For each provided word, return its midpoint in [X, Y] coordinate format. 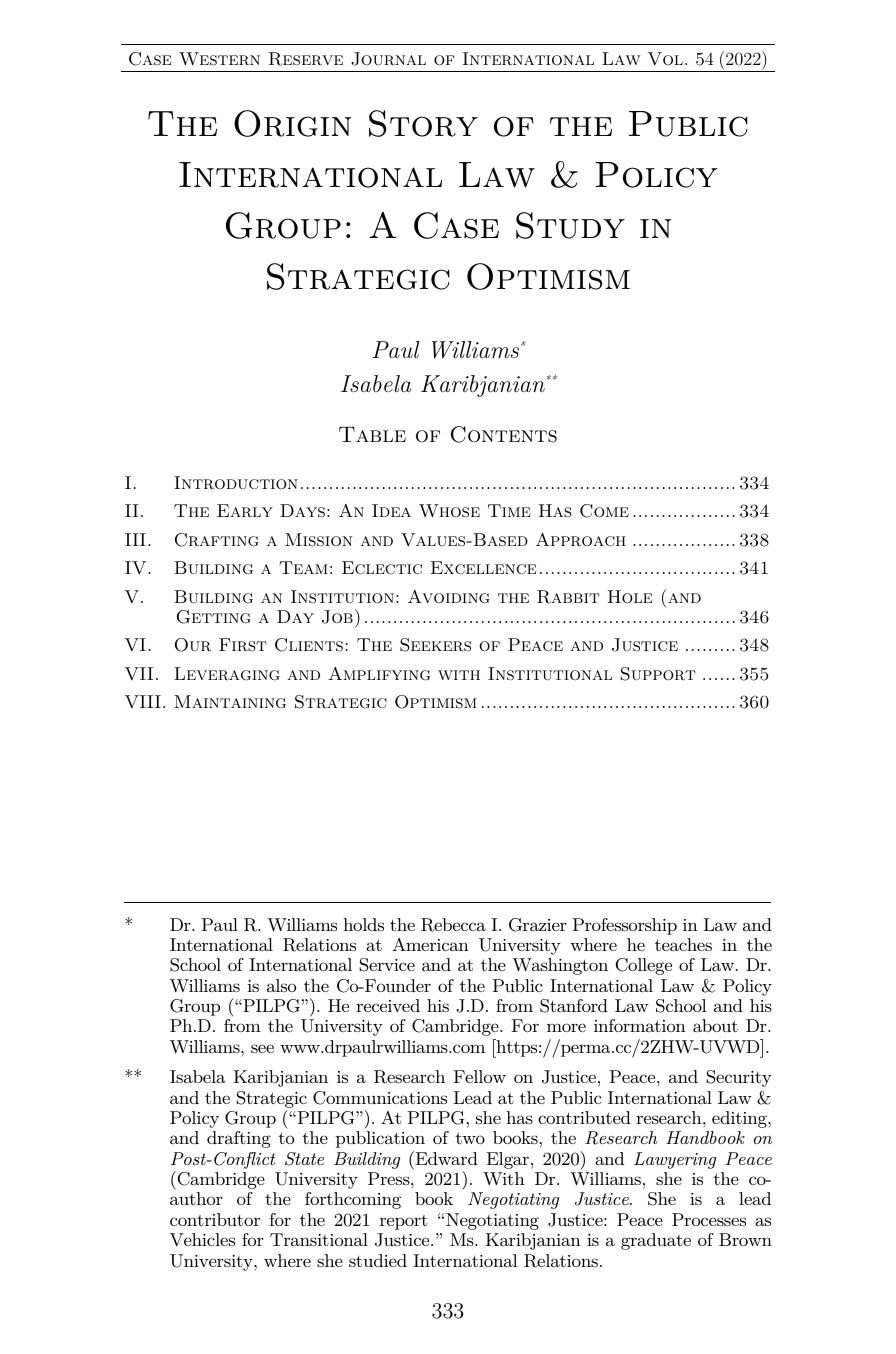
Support [658, 674]
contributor [215, 1219]
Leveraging [227, 674]
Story [423, 123]
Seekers [435, 645]
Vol [665, 59]
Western [219, 59]
